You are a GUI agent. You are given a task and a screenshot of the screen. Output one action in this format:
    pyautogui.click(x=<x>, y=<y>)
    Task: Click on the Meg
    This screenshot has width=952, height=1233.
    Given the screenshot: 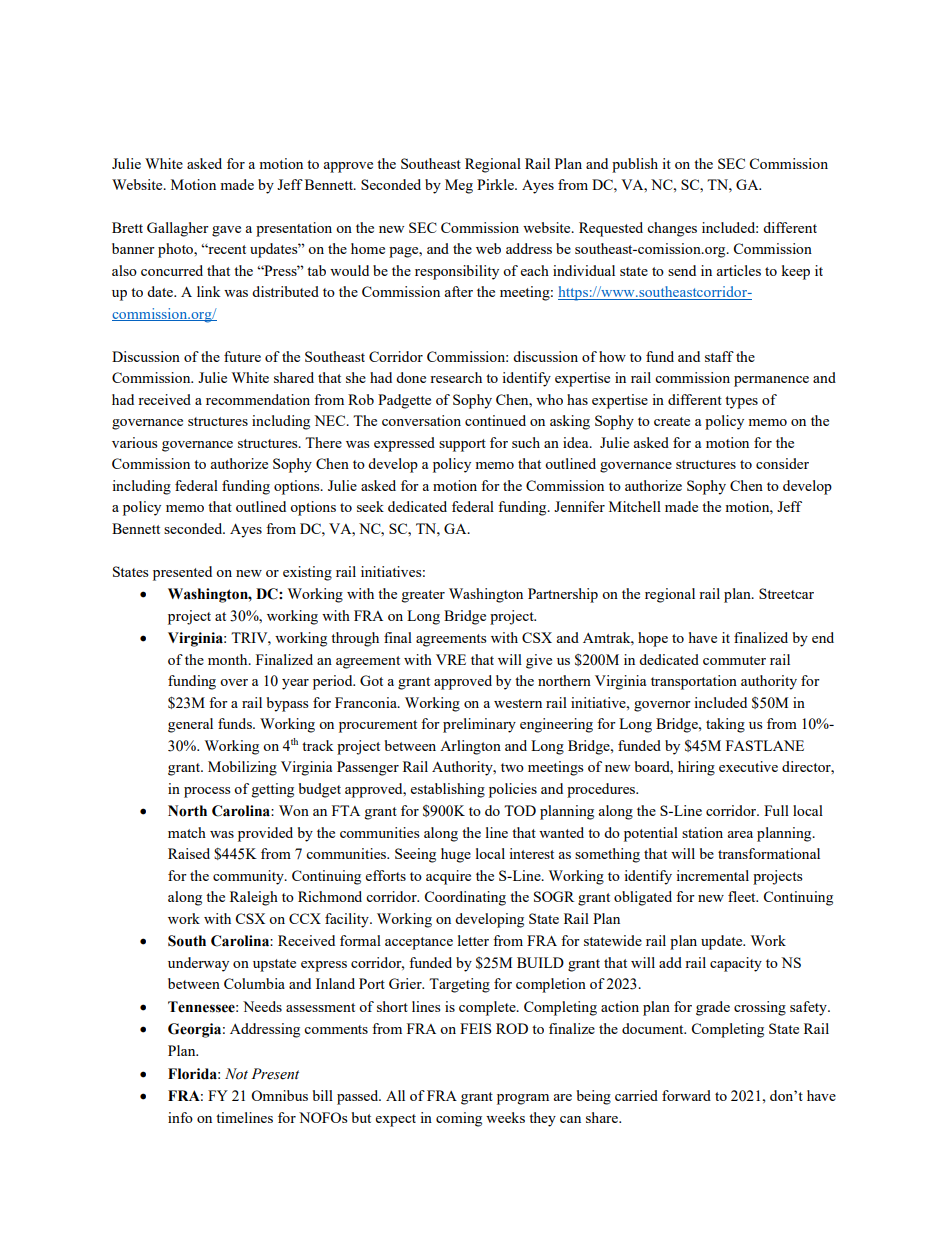 What is the action you would take?
    pyautogui.click(x=459, y=186)
